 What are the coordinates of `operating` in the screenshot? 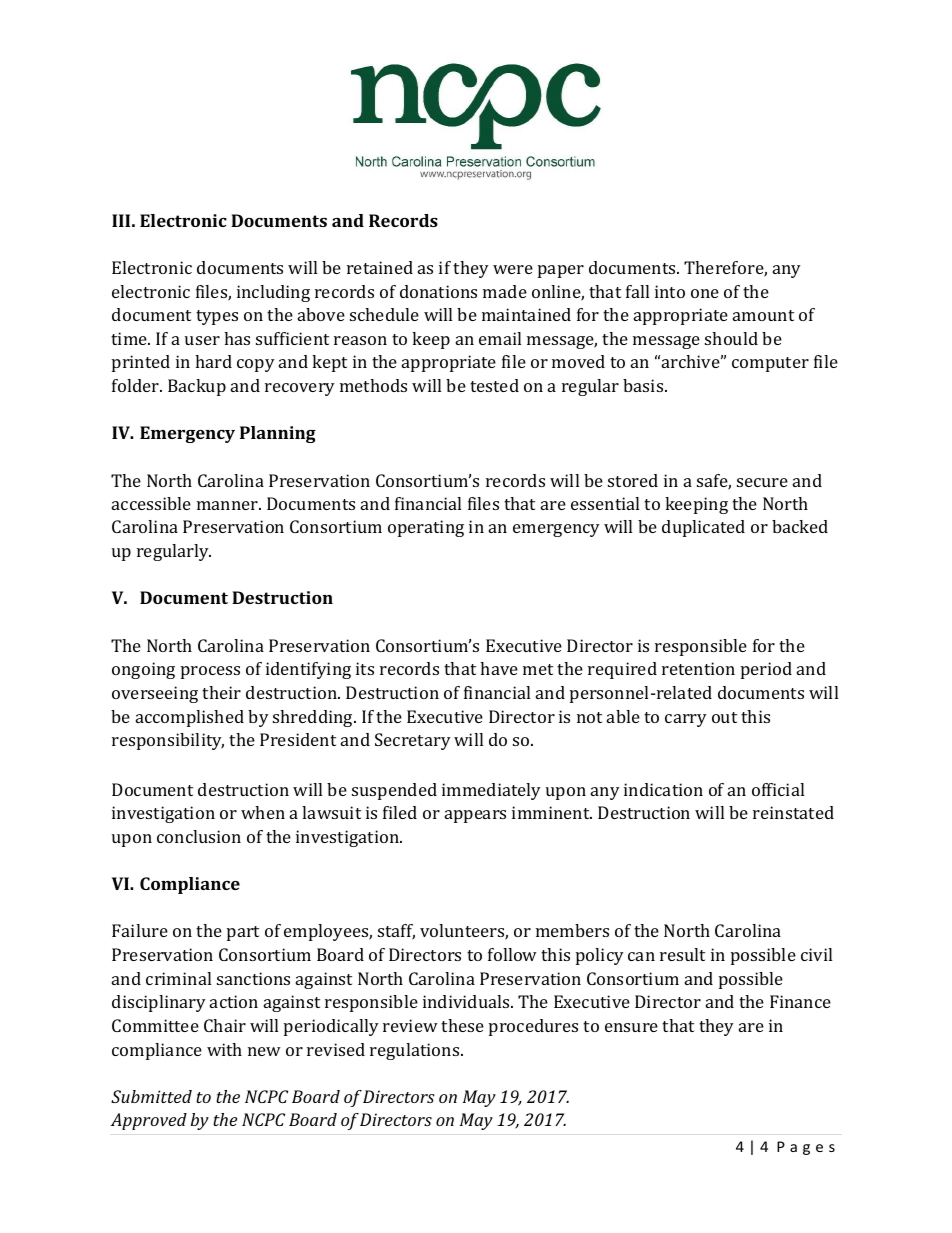 It's located at (426, 528).
